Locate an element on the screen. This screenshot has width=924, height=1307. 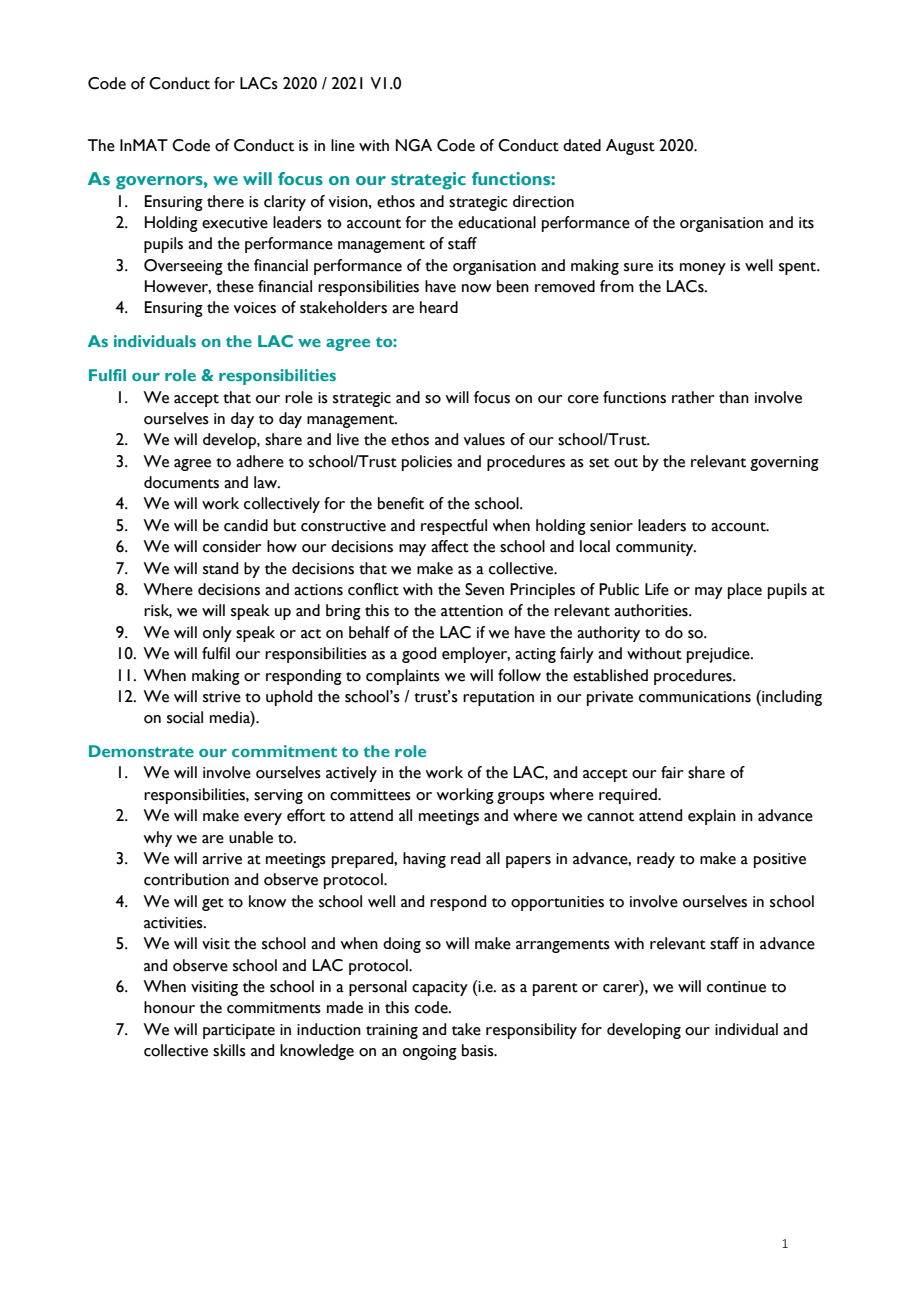
groups is located at coordinates (521, 798).
